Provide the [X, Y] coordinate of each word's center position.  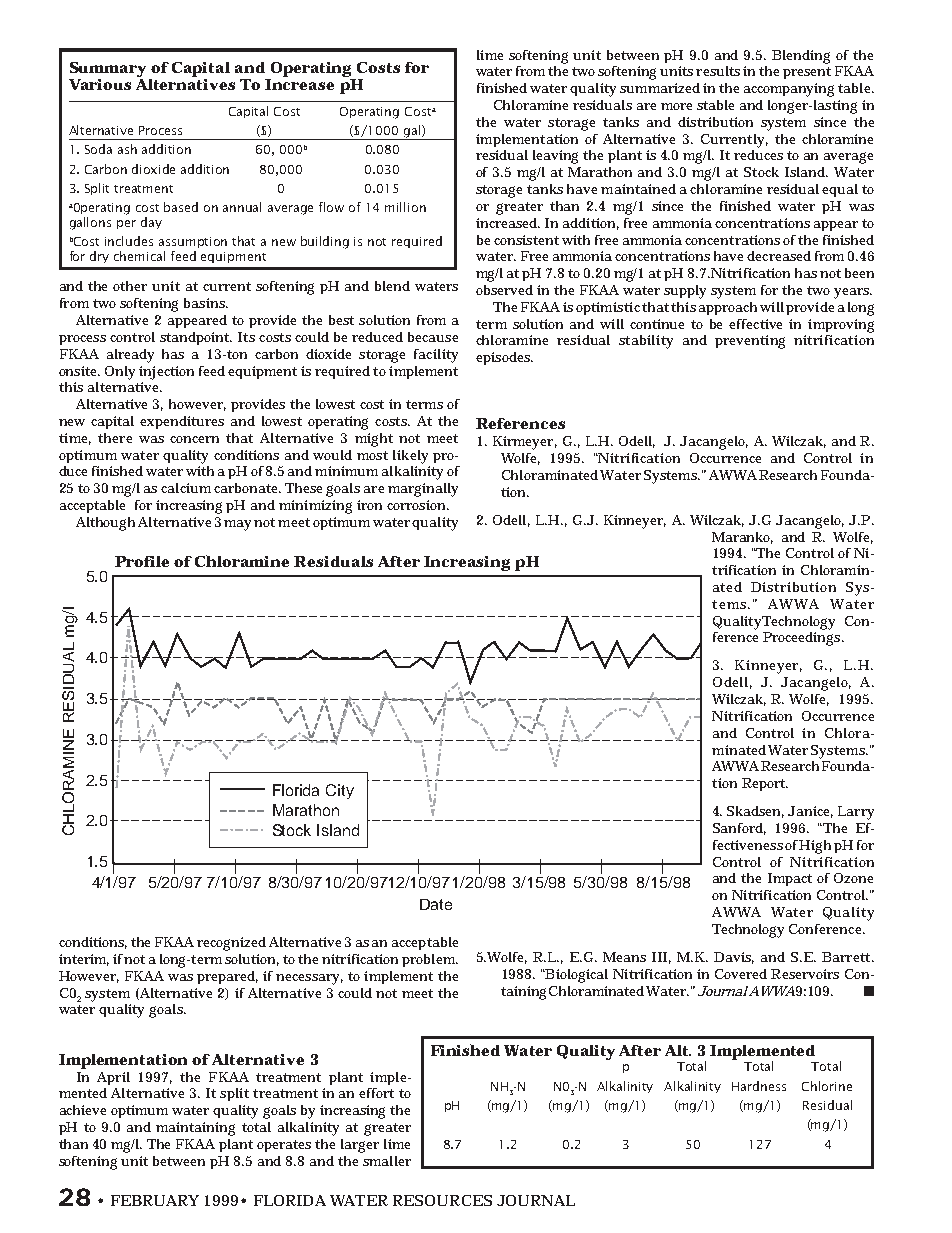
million [405, 207]
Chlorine [827, 1086]
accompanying [789, 90]
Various [100, 84]
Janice [810, 812]
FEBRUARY [155, 1200]
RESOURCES [442, 1200]
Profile [142, 561]
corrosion [418, 505]
